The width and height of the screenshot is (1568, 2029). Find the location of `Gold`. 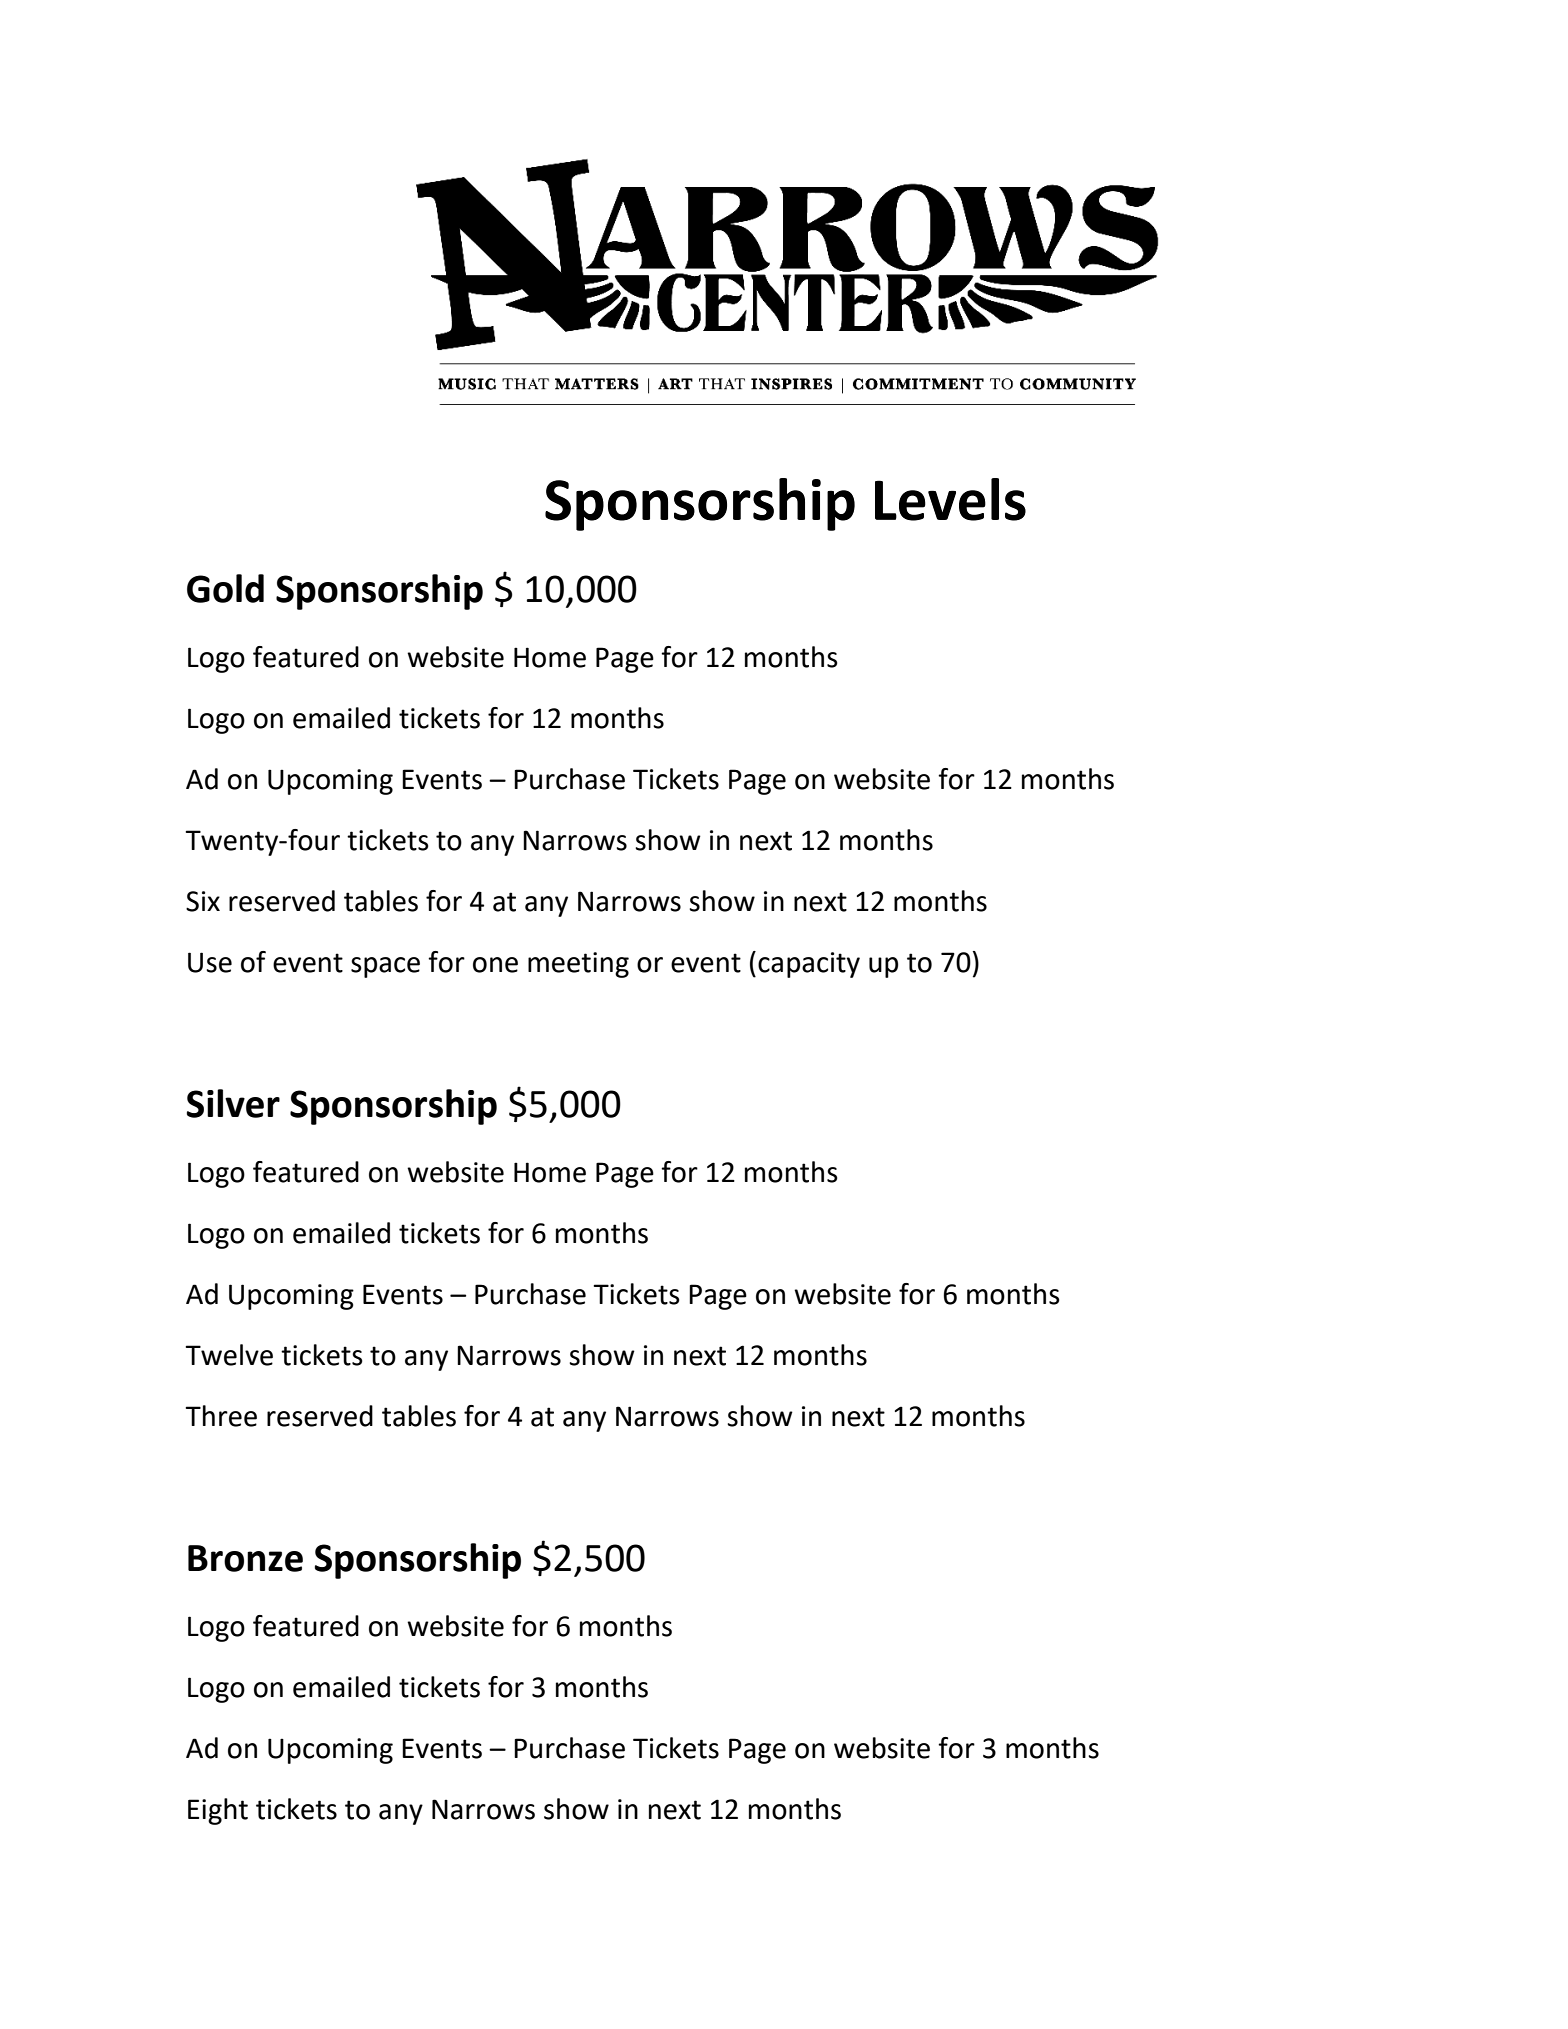

Gold is located at coordinates (225, 588).
